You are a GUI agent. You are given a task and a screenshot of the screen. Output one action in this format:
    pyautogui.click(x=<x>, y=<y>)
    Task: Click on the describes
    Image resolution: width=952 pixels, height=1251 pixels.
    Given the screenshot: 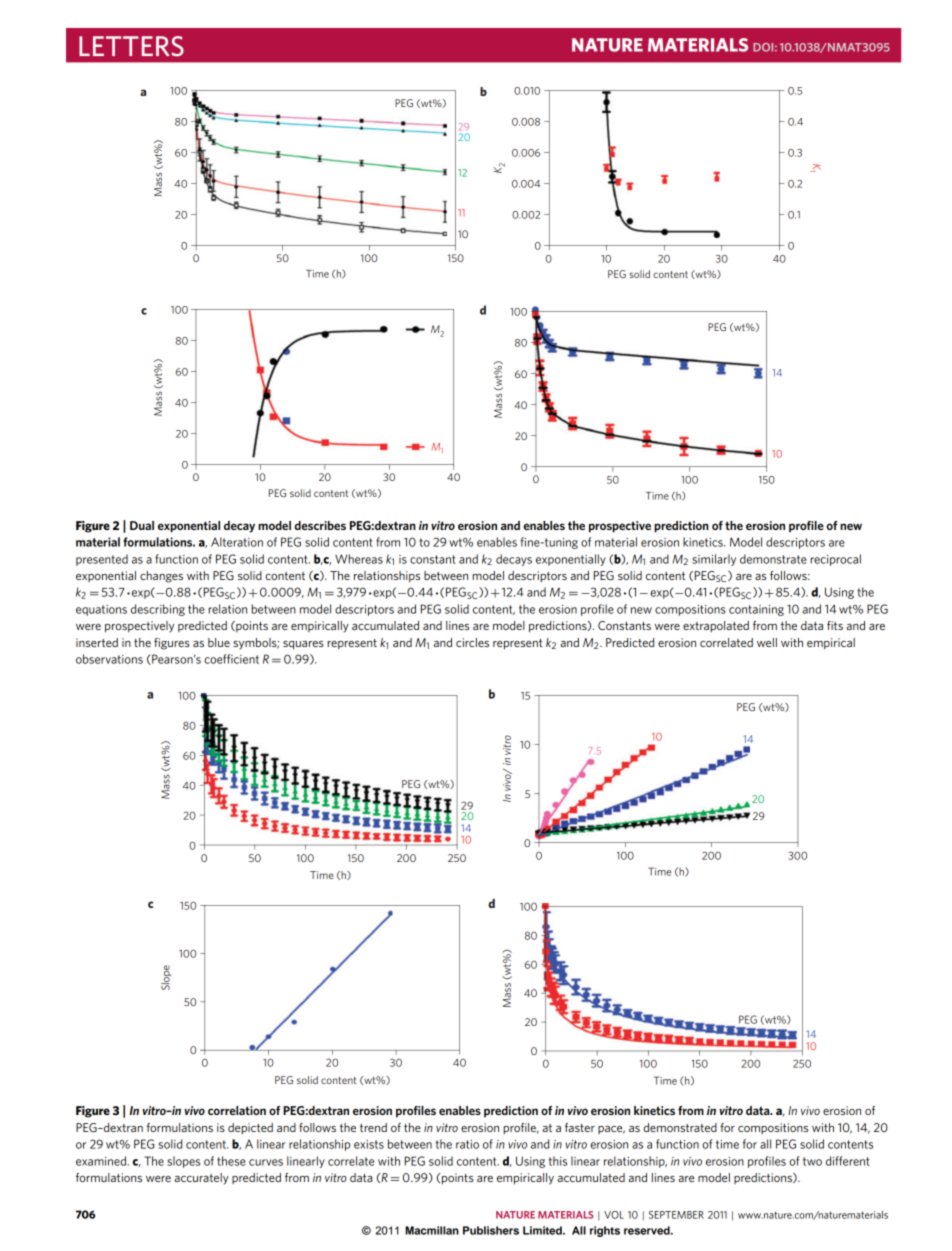 What is the action you would take?
    pyautogui.click(x=320, y=525)
